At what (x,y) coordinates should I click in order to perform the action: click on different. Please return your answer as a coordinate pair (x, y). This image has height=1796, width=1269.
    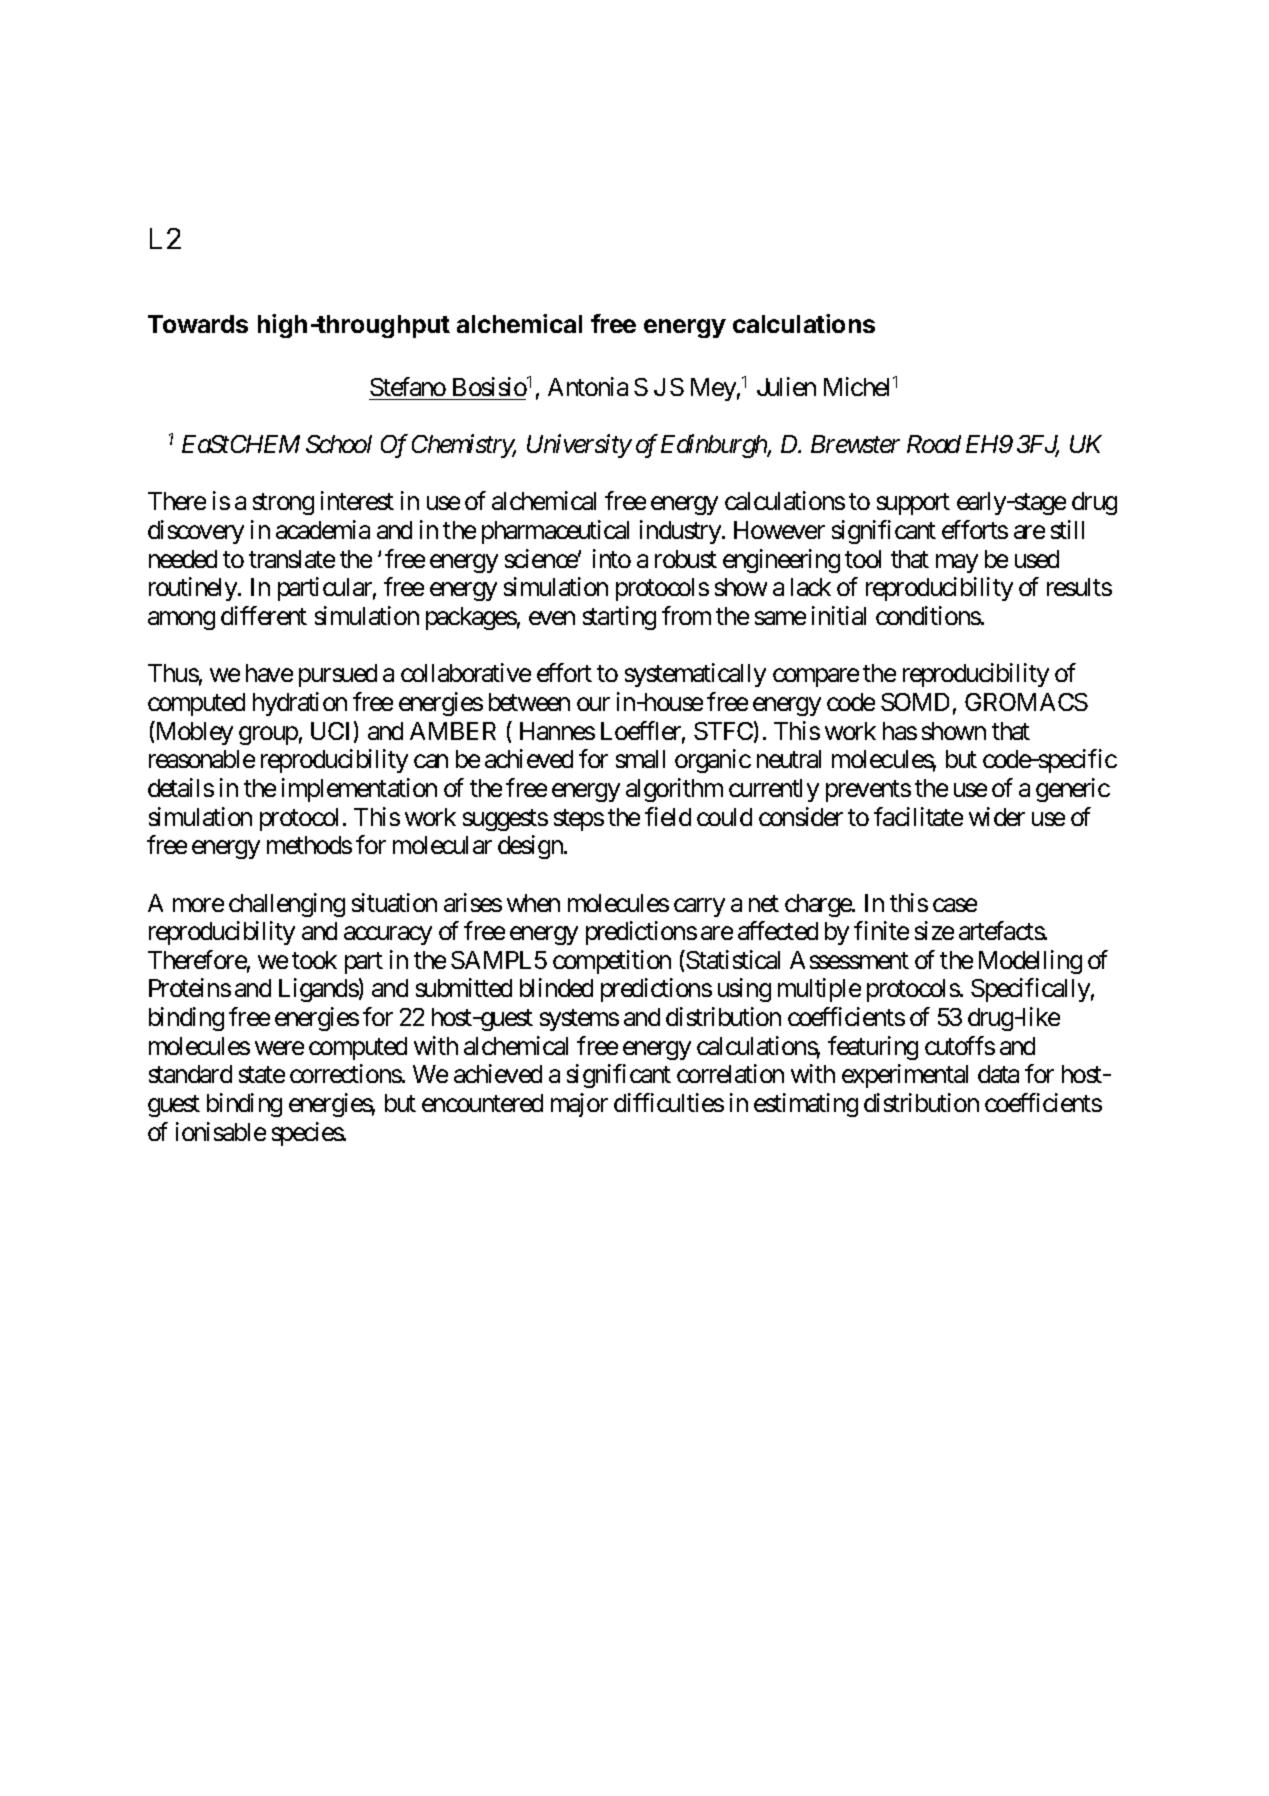
    Looking at the image, I should click on (264, 615).
